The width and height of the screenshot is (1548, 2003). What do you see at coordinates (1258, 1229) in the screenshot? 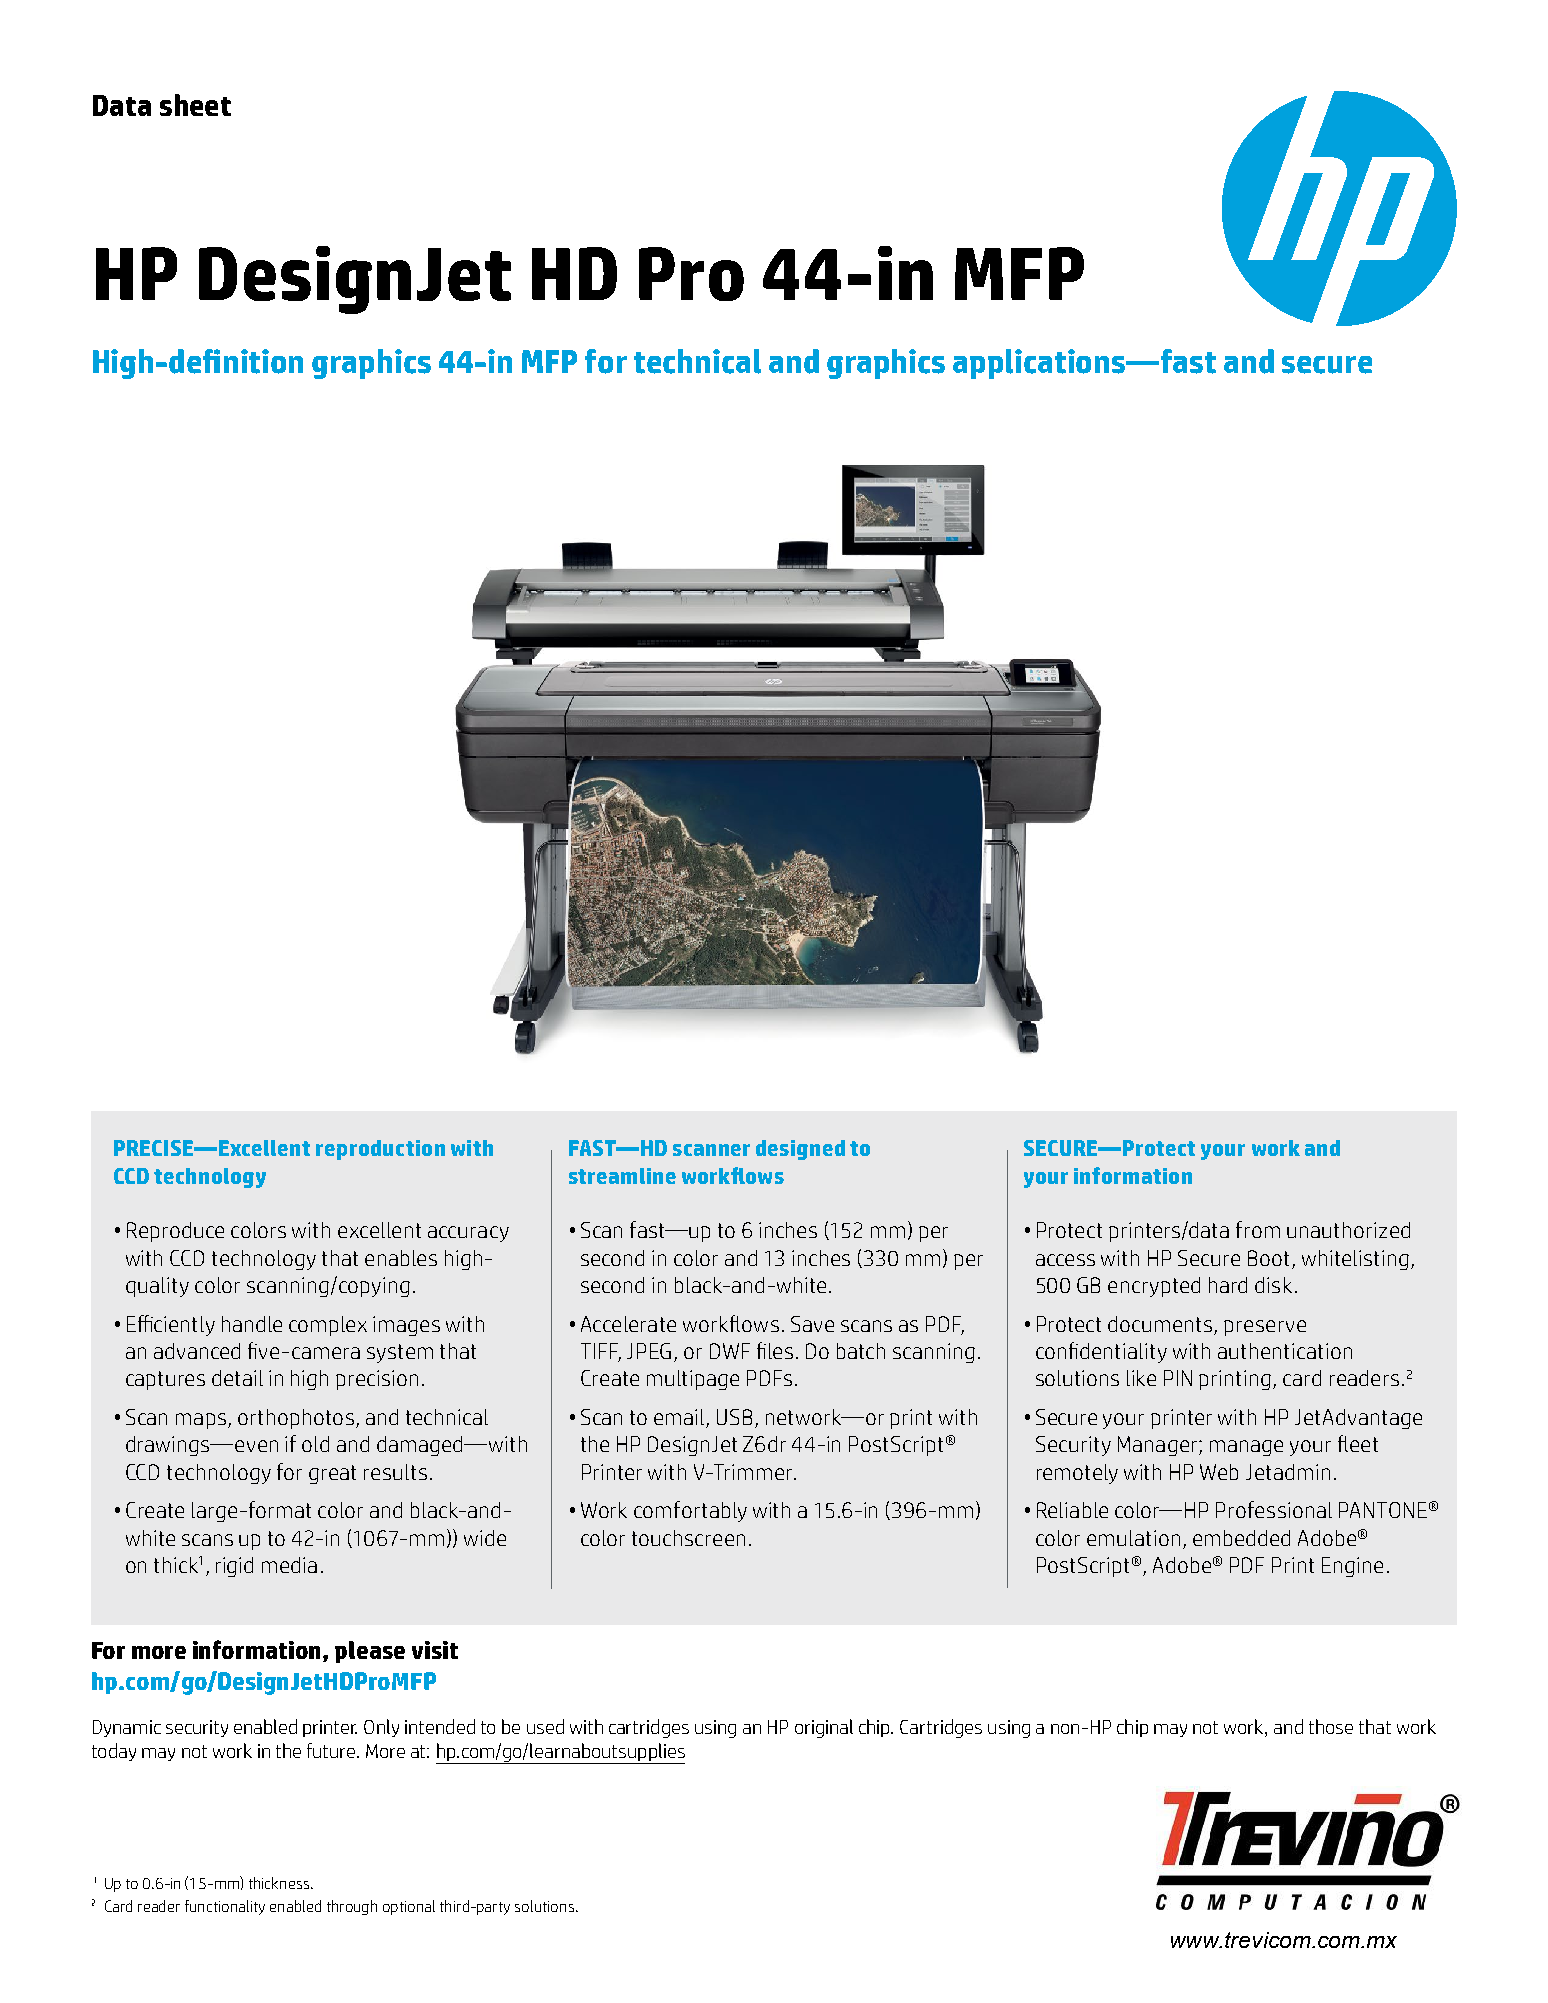
I see `from` at bounding box center [1258, 1229].
